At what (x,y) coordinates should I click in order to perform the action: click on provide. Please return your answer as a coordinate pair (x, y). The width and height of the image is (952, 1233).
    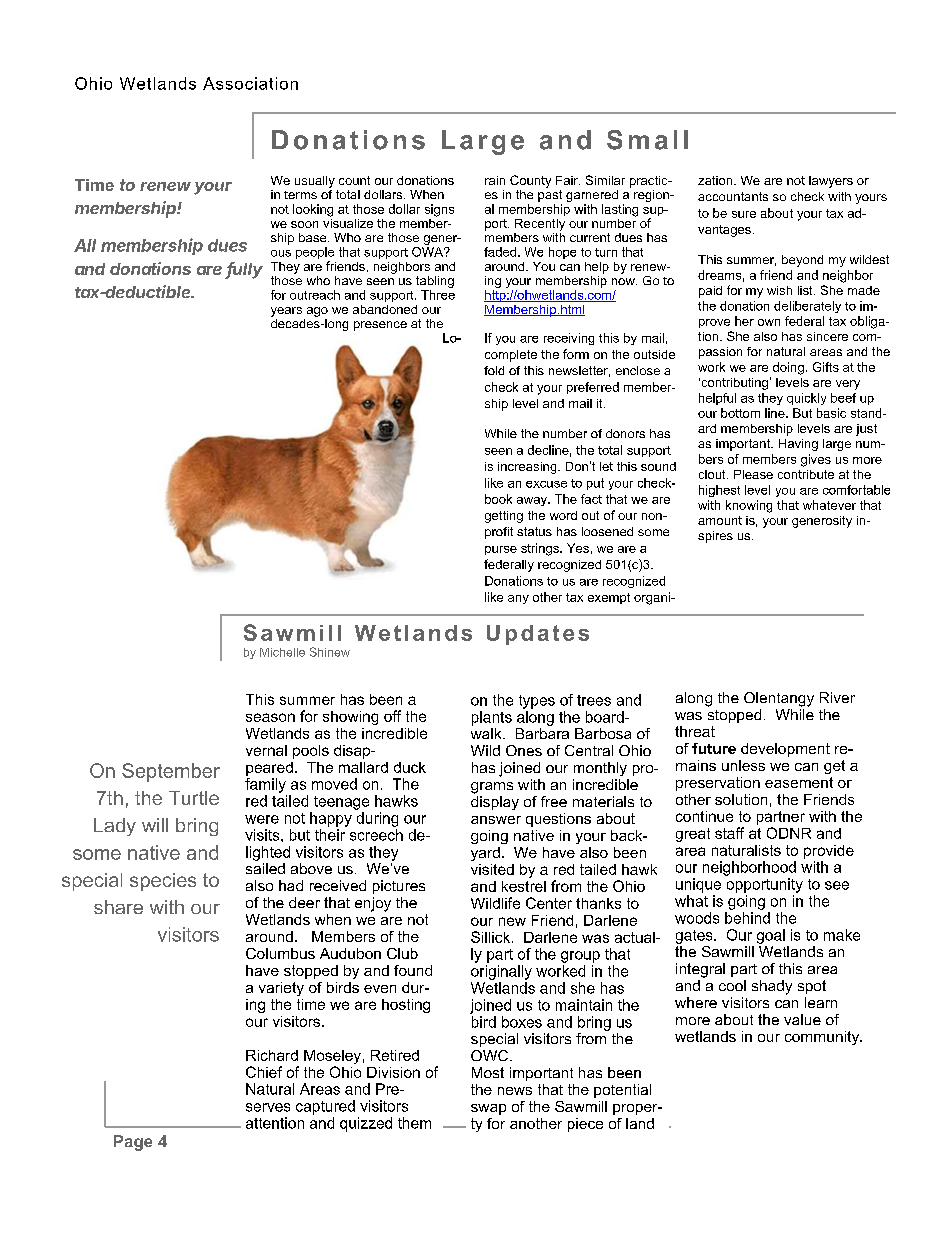
    Looking at the image, I should click on (829, 852).
